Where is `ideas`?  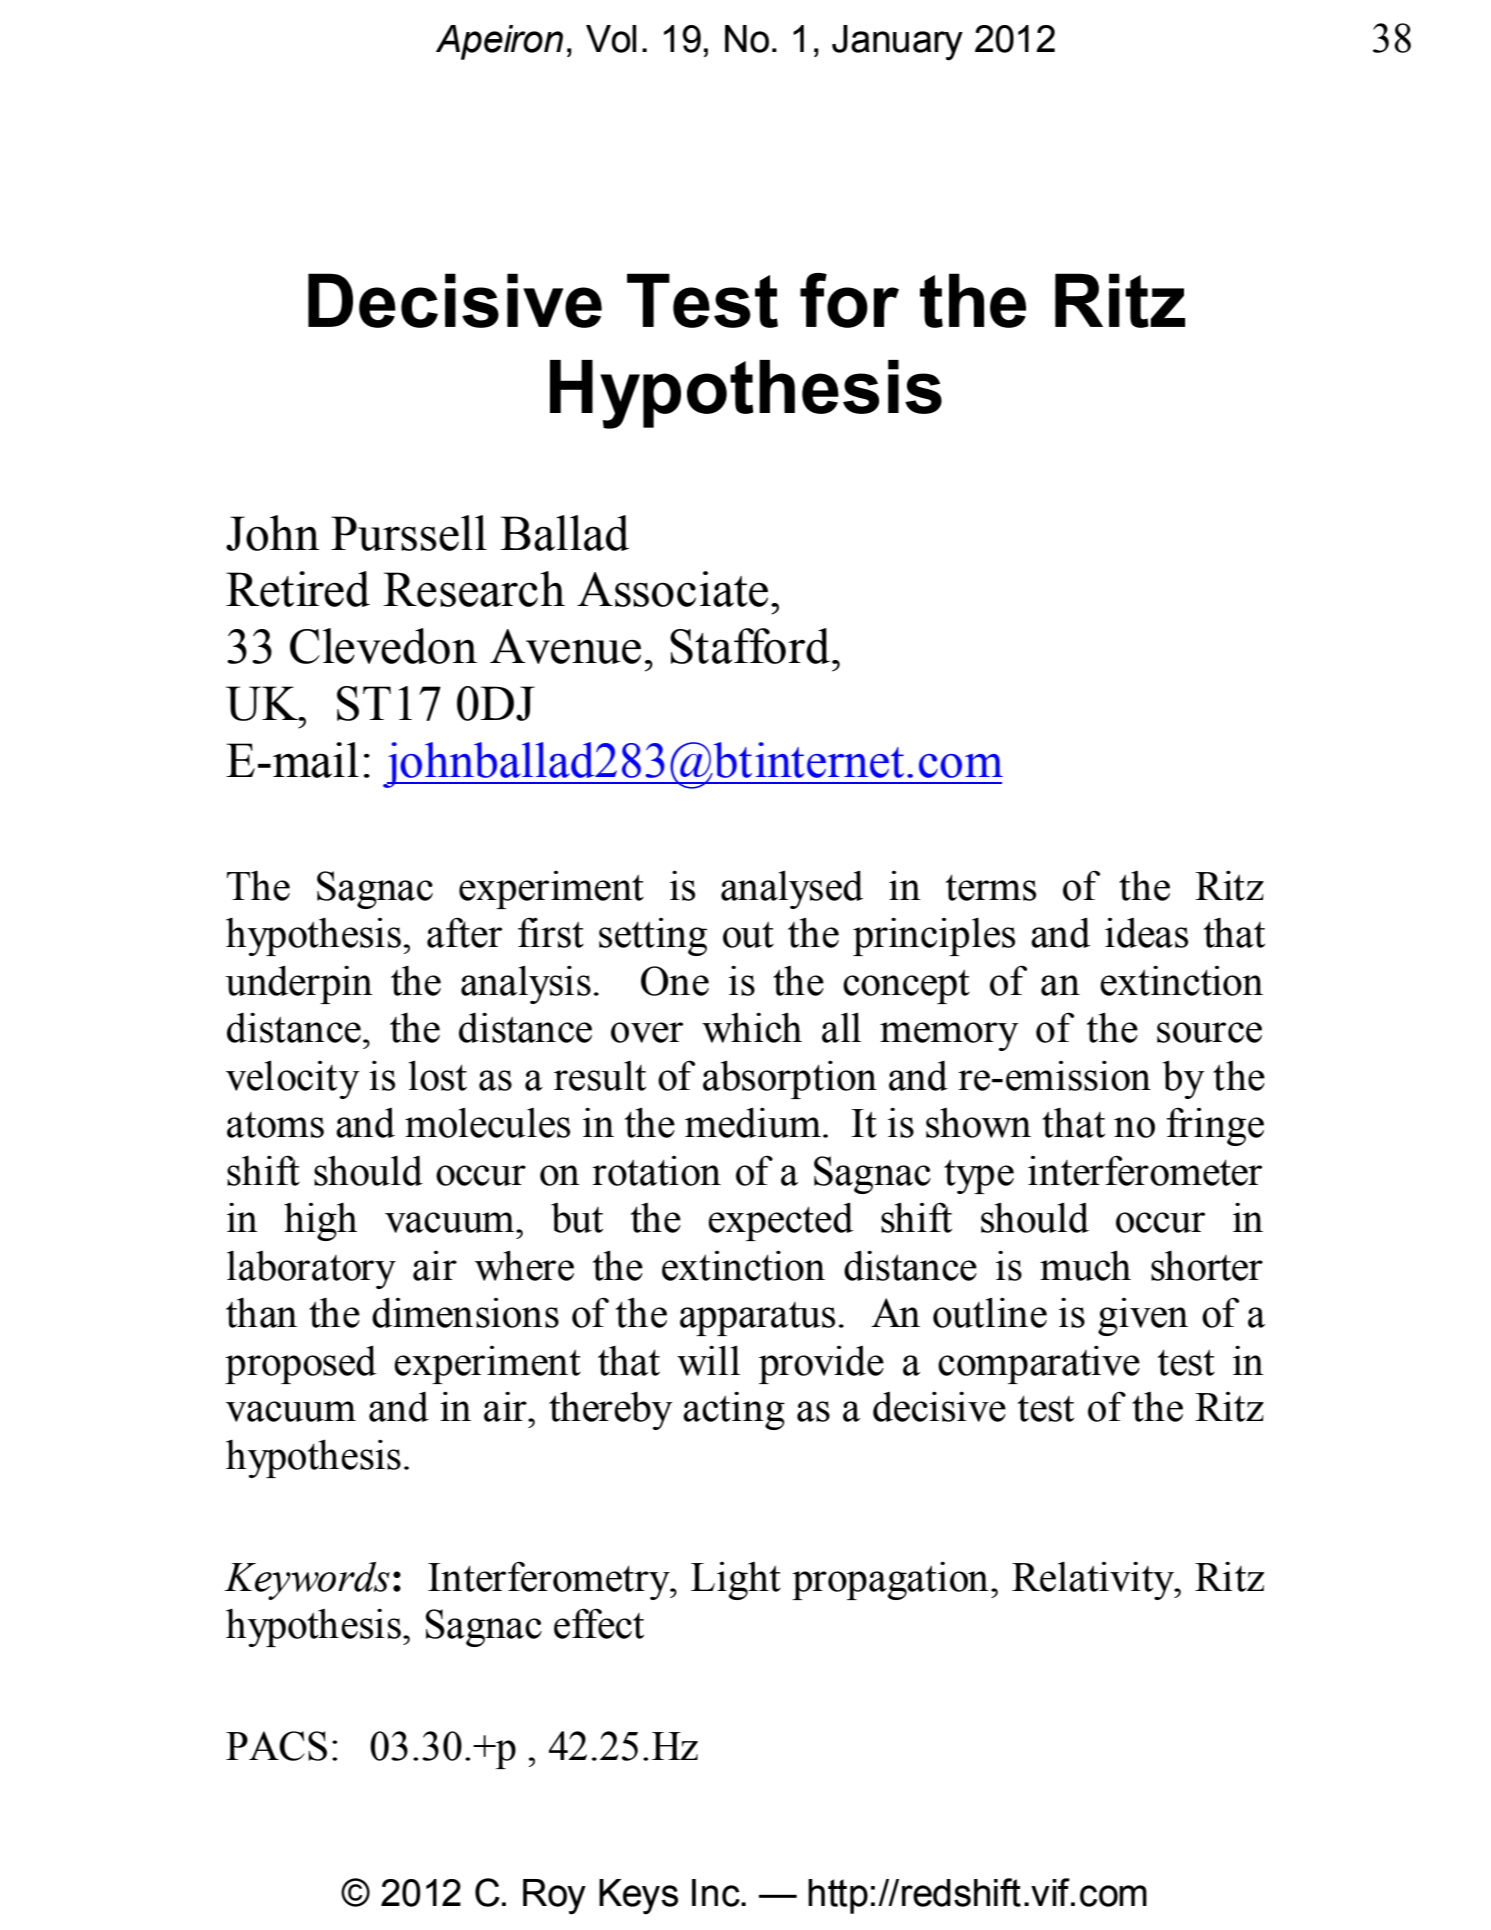 ideas is located at coordinates (1146, 933).
